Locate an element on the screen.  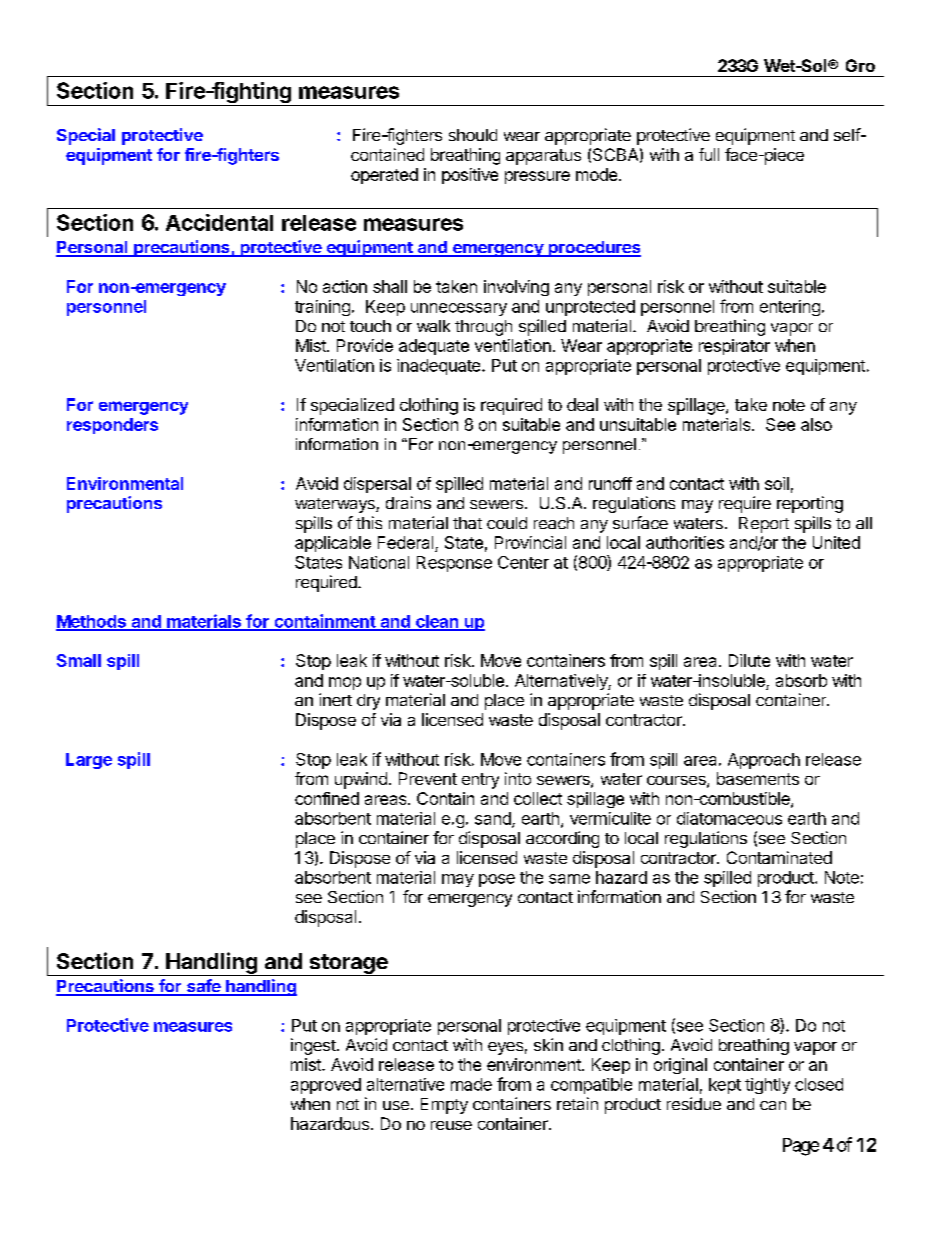
can is located at coordinates (773, 1105).
